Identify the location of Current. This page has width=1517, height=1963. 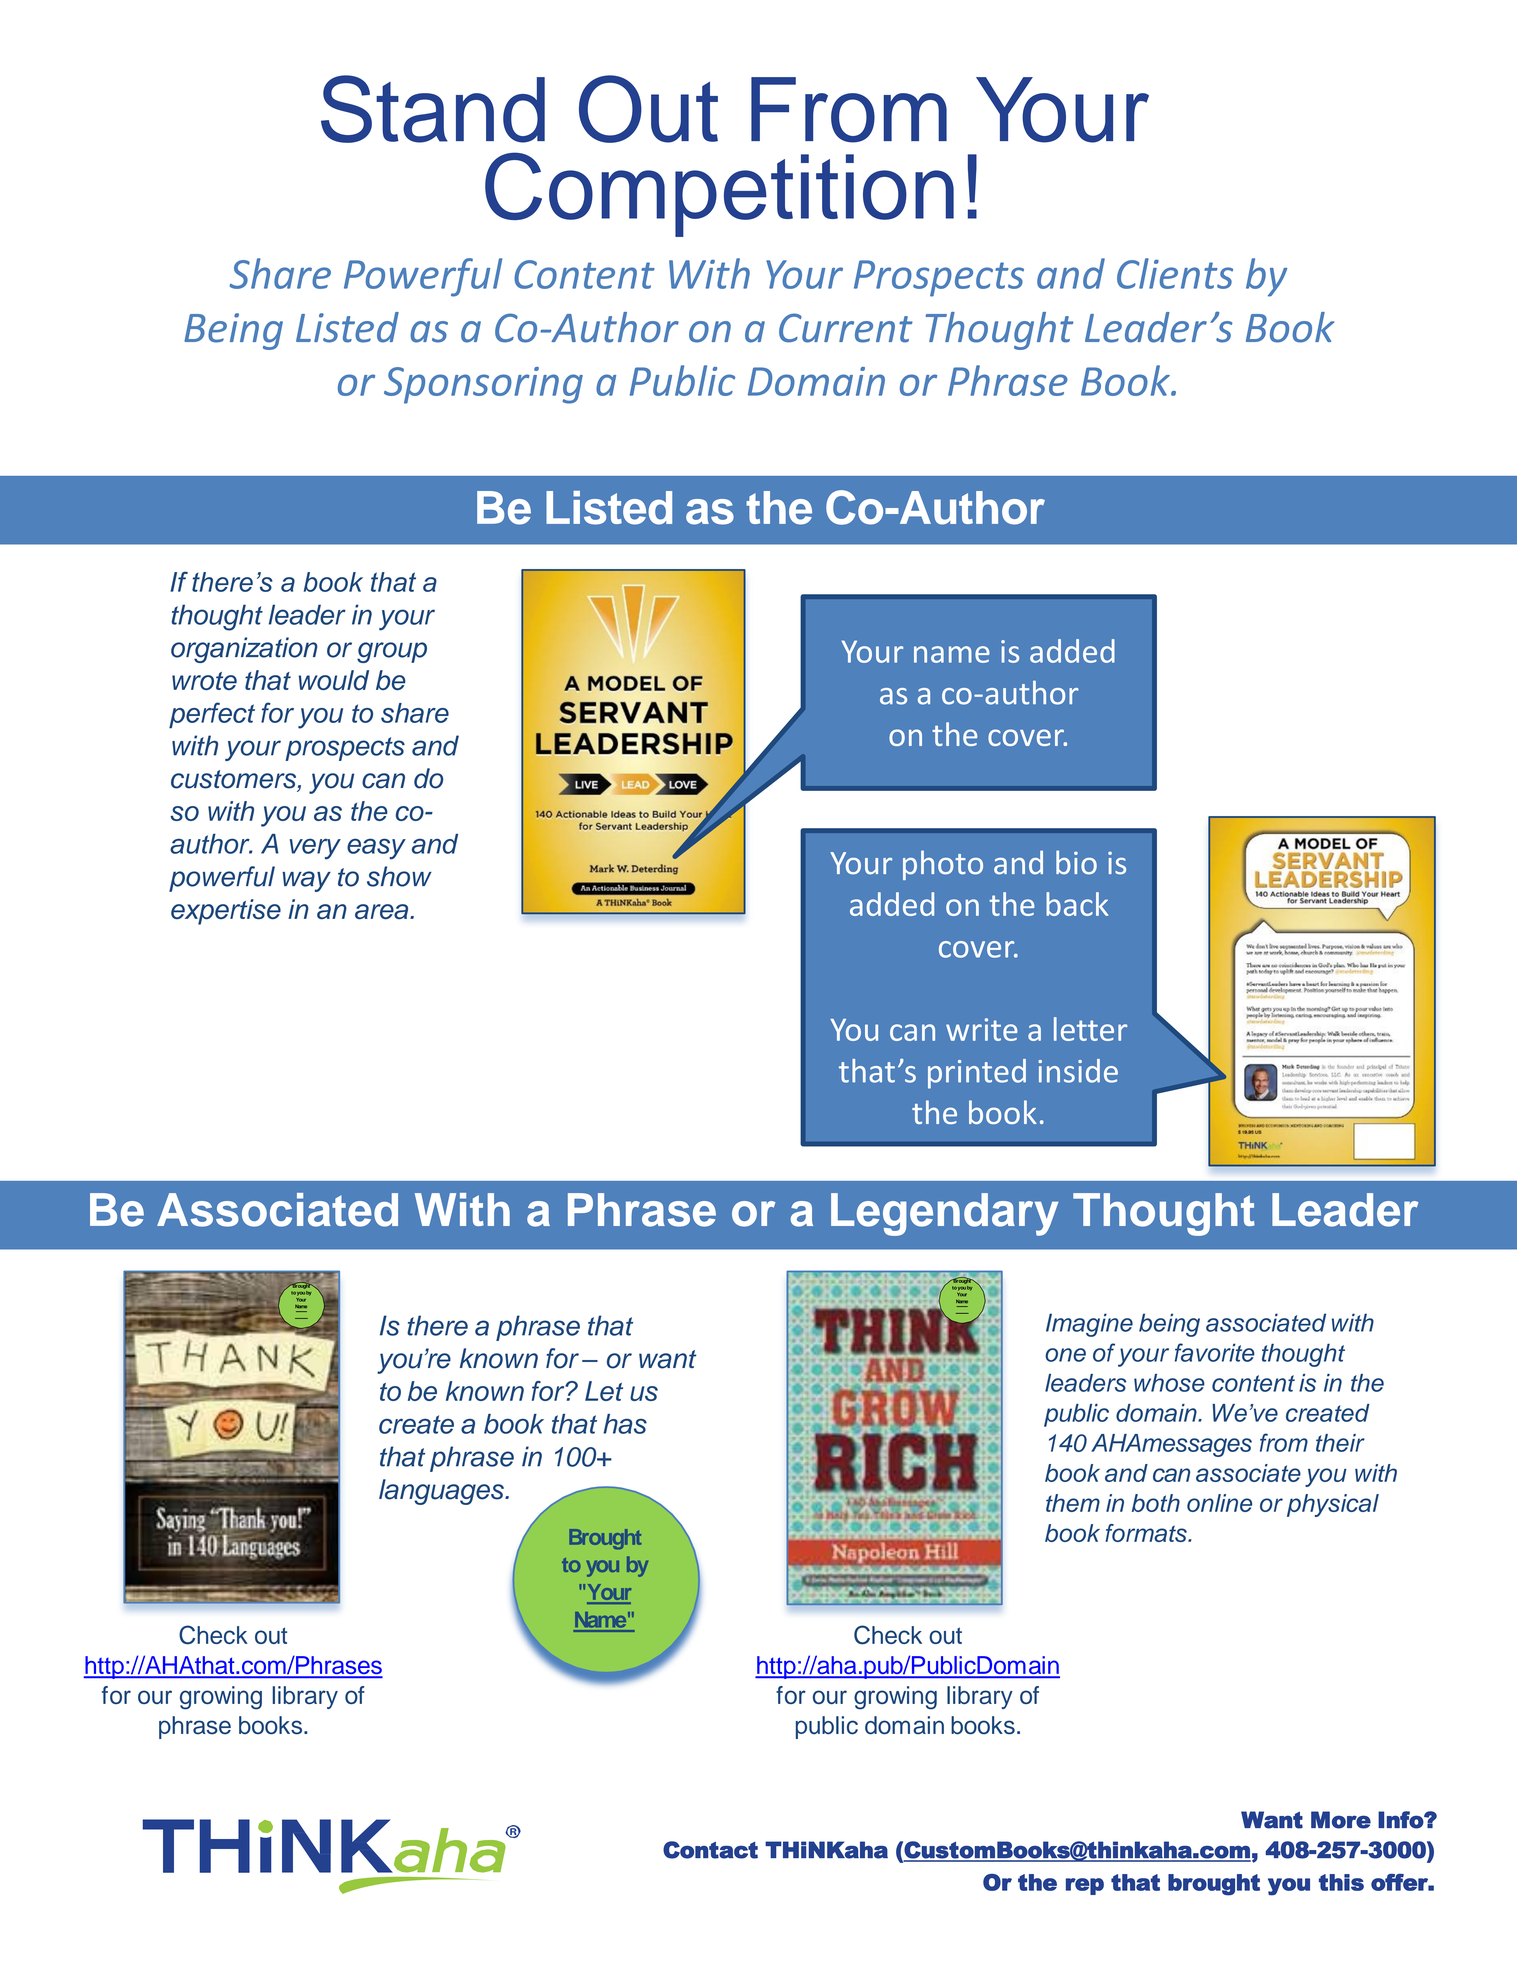
(846, 328).
